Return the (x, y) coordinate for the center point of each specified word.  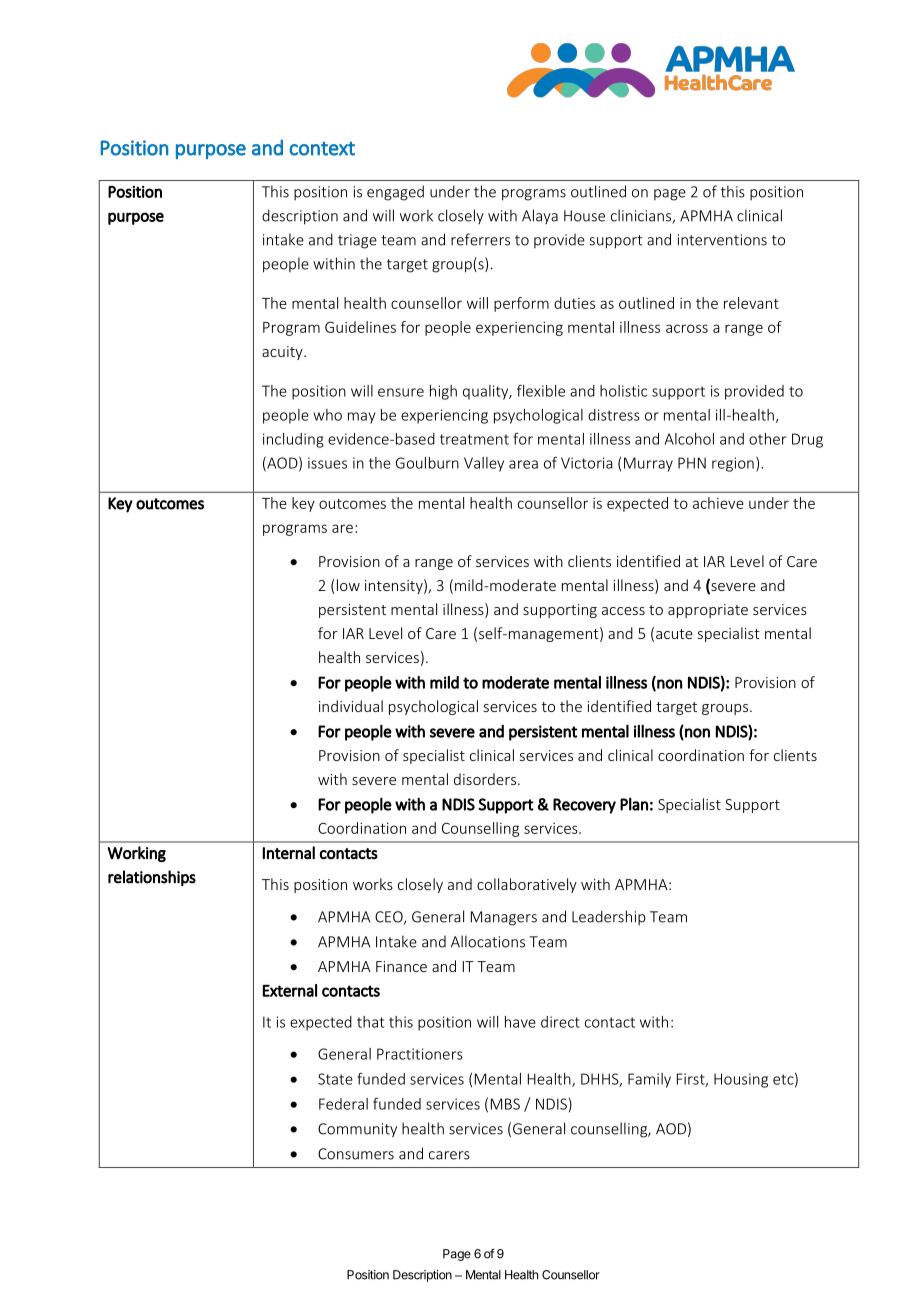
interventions (722, 240)
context (322, 149)
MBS (505, 1104)
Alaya (540, 216)
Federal (343, 1104)
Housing (741, 1080)
